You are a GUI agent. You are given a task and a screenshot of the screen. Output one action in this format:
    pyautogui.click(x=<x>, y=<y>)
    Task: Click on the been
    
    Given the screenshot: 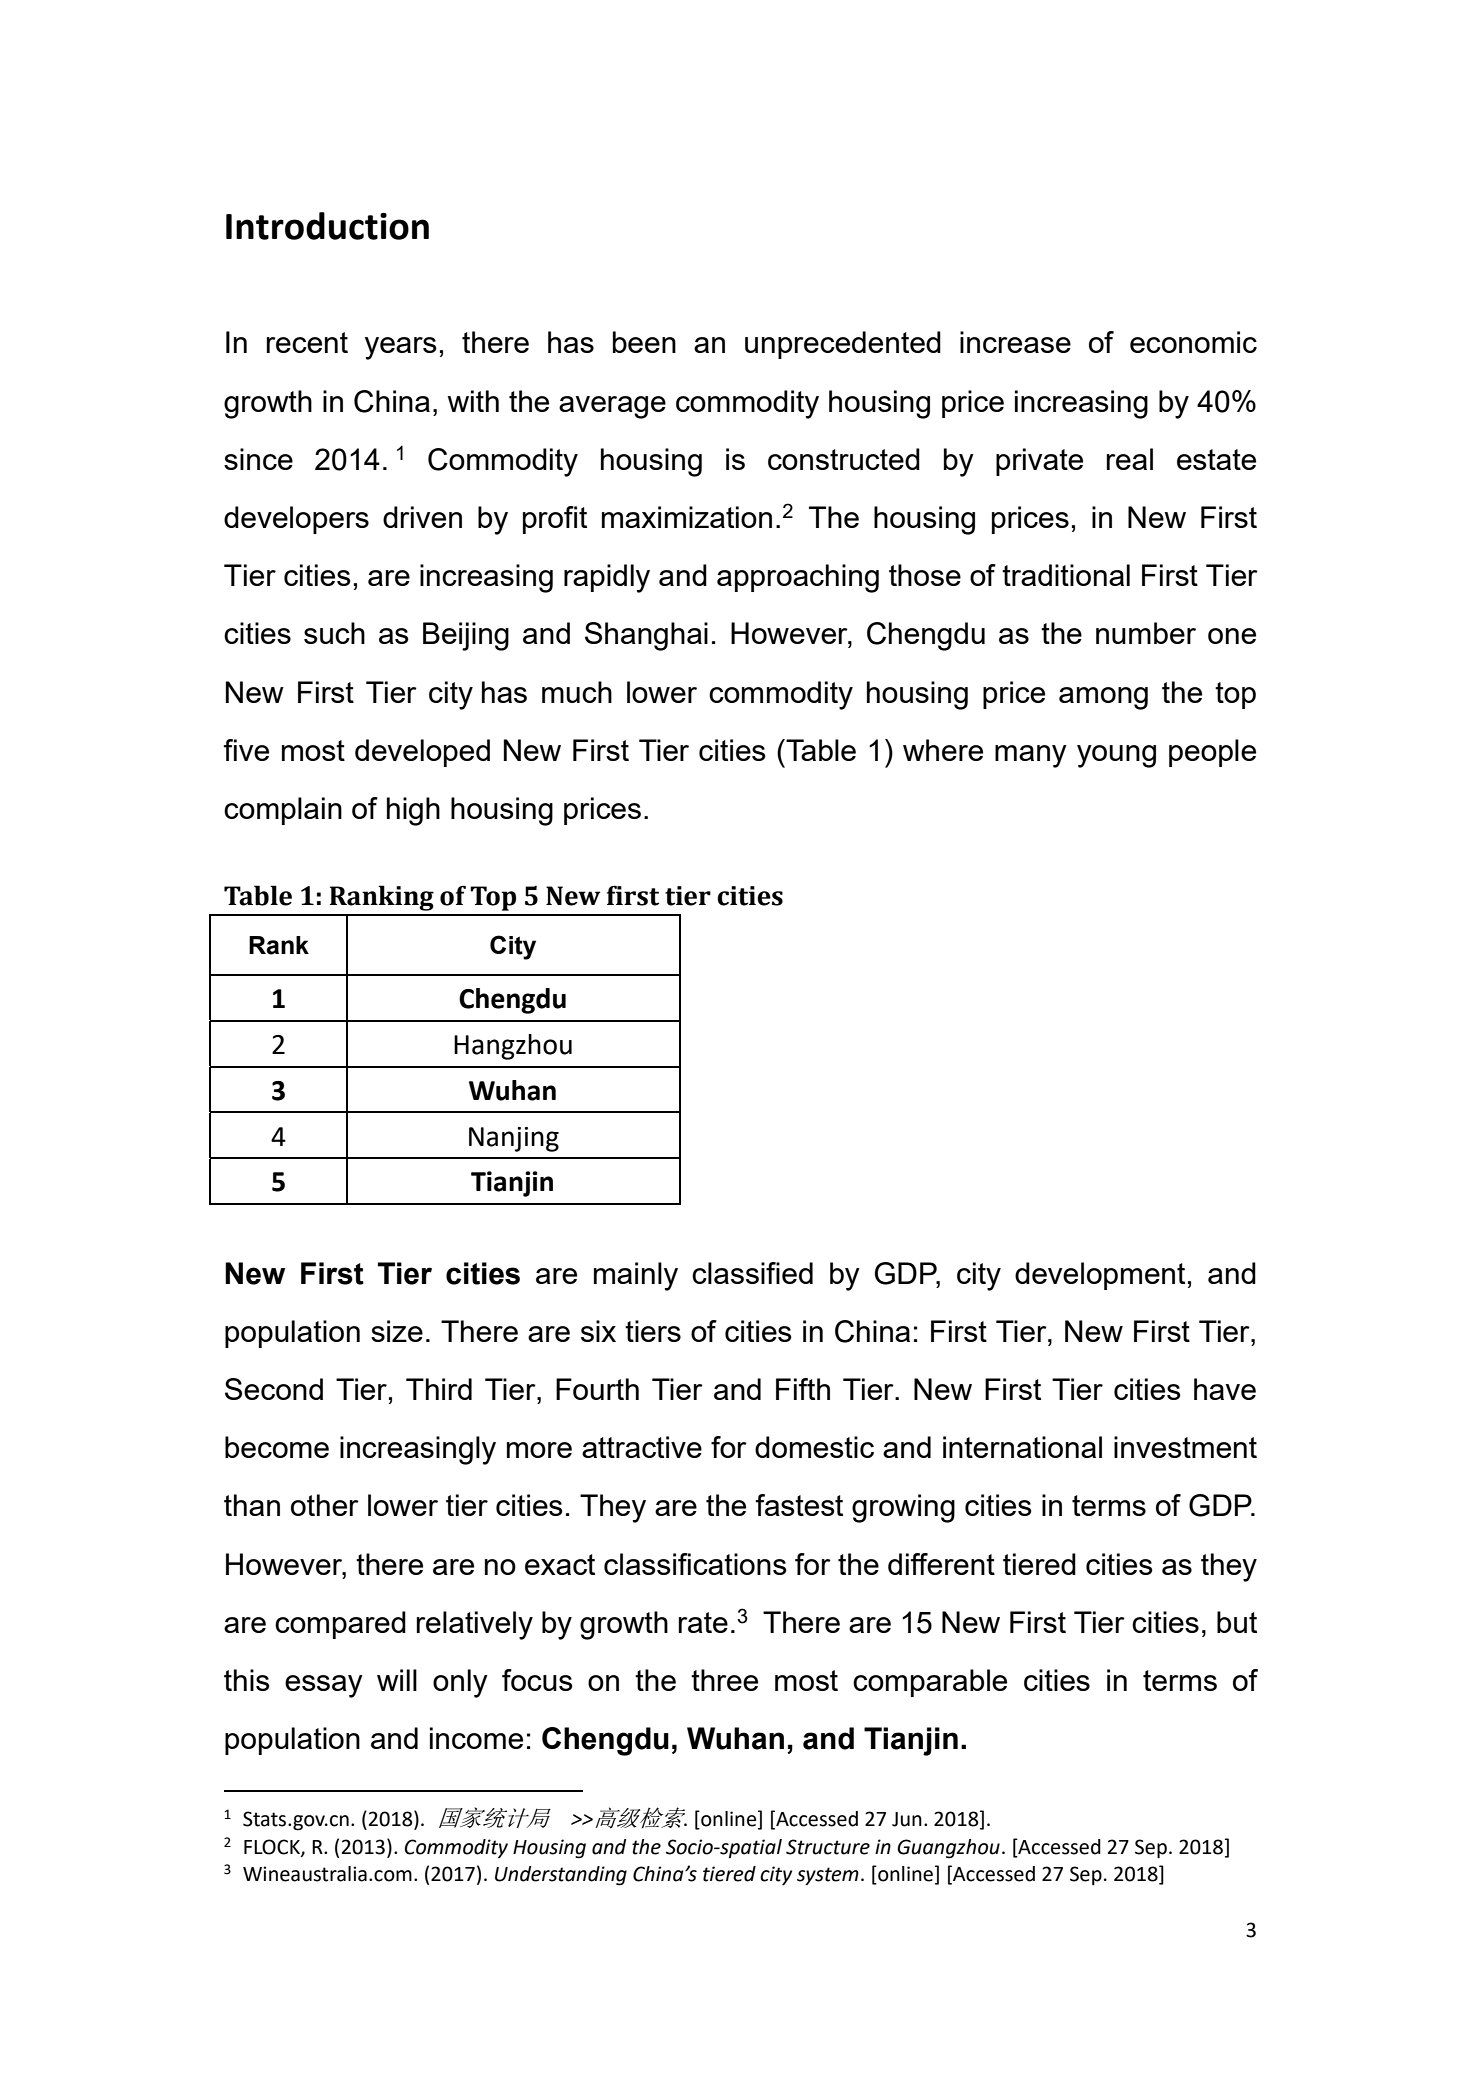 What is the action you would take?
    pyautogui.click(x=644, y=342)
